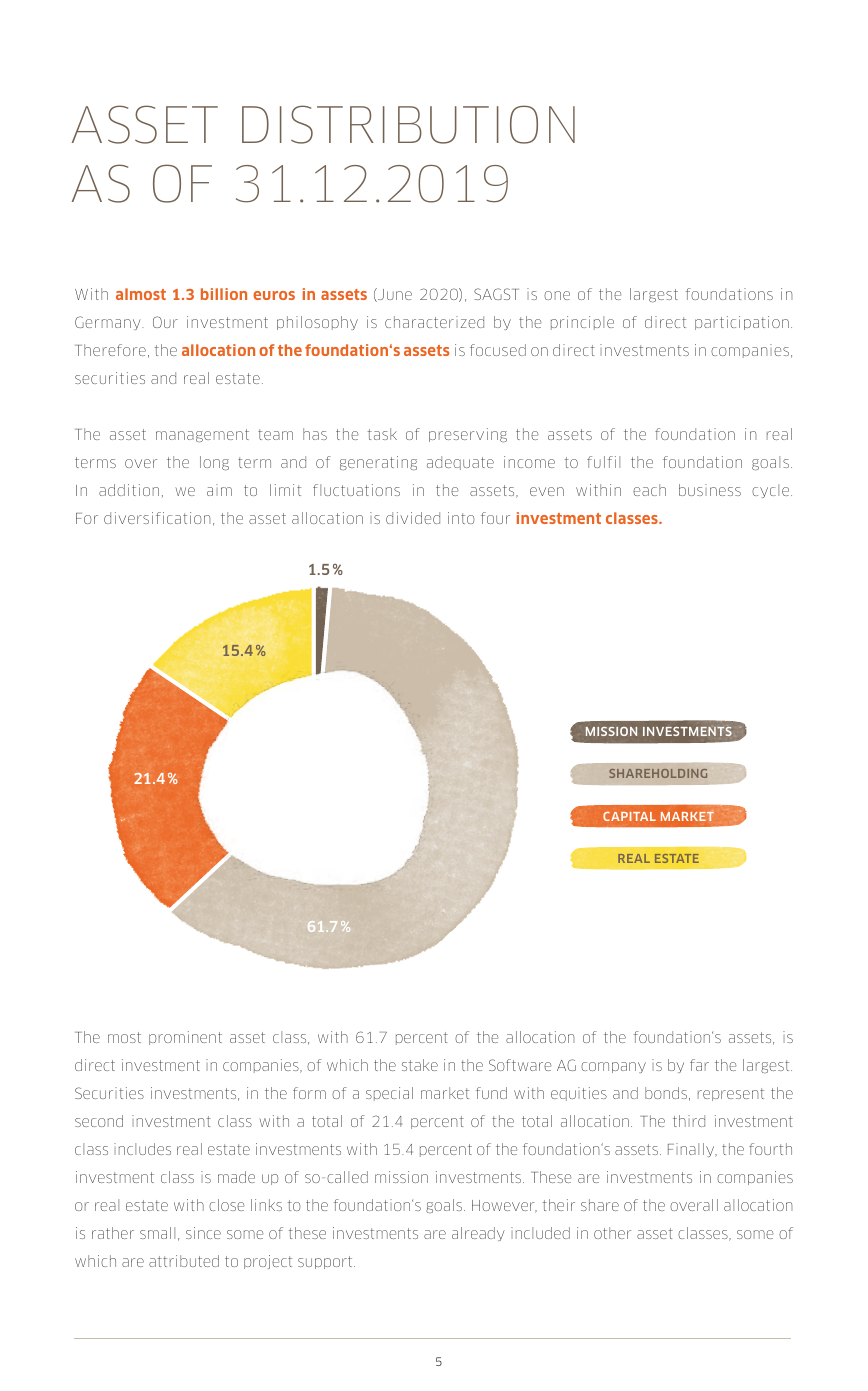  I want to click on CAPITAL, so click(629, 816).
